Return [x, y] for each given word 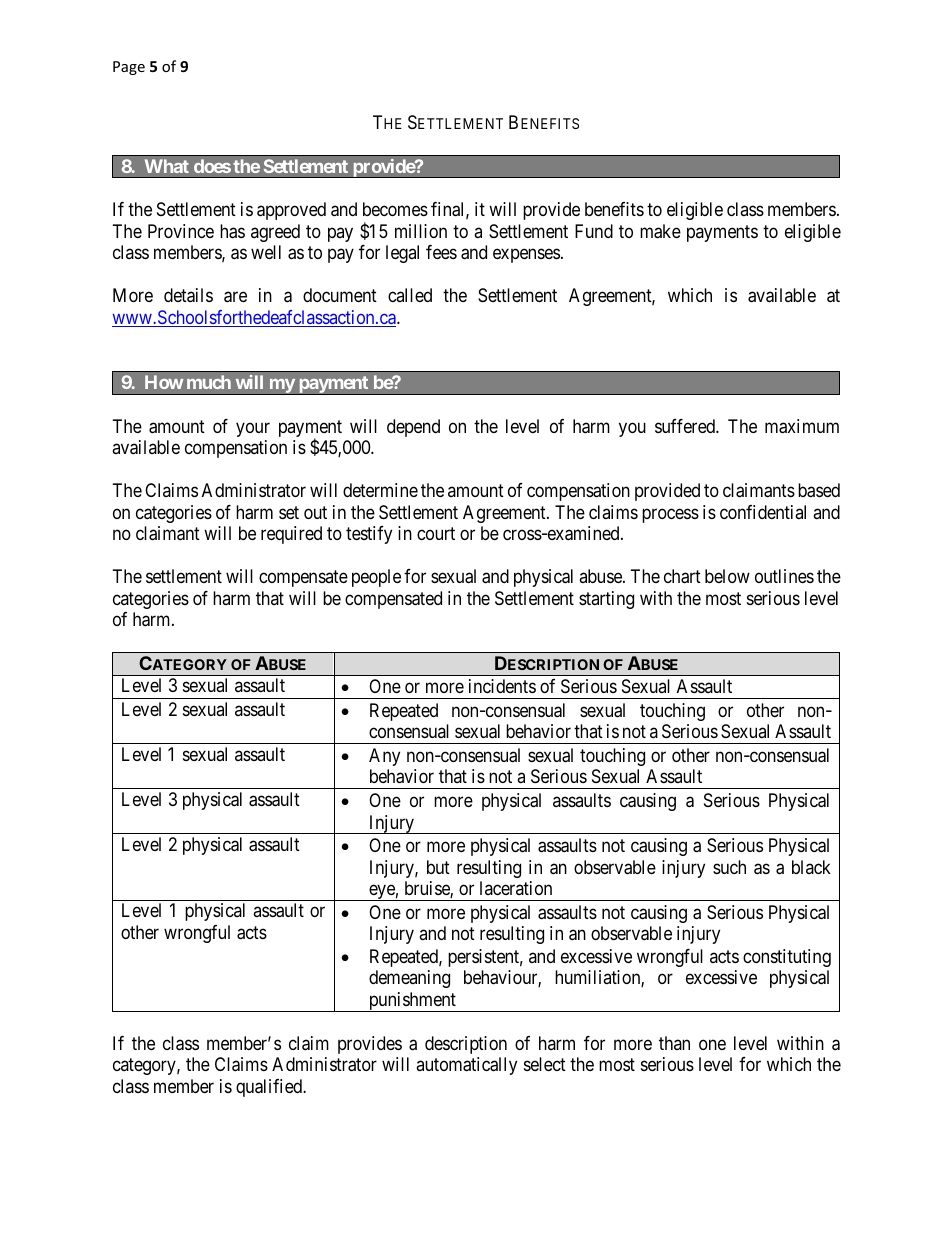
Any [384, 757]
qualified [270, 1088]
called [410, 295]
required [291, 535]
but [438, 867]
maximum [802, 426]
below [727, 576]
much [209, 382]
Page [129, 68]
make [660, 231]
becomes [395, 209]
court [436, 533]
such [729, 867]
